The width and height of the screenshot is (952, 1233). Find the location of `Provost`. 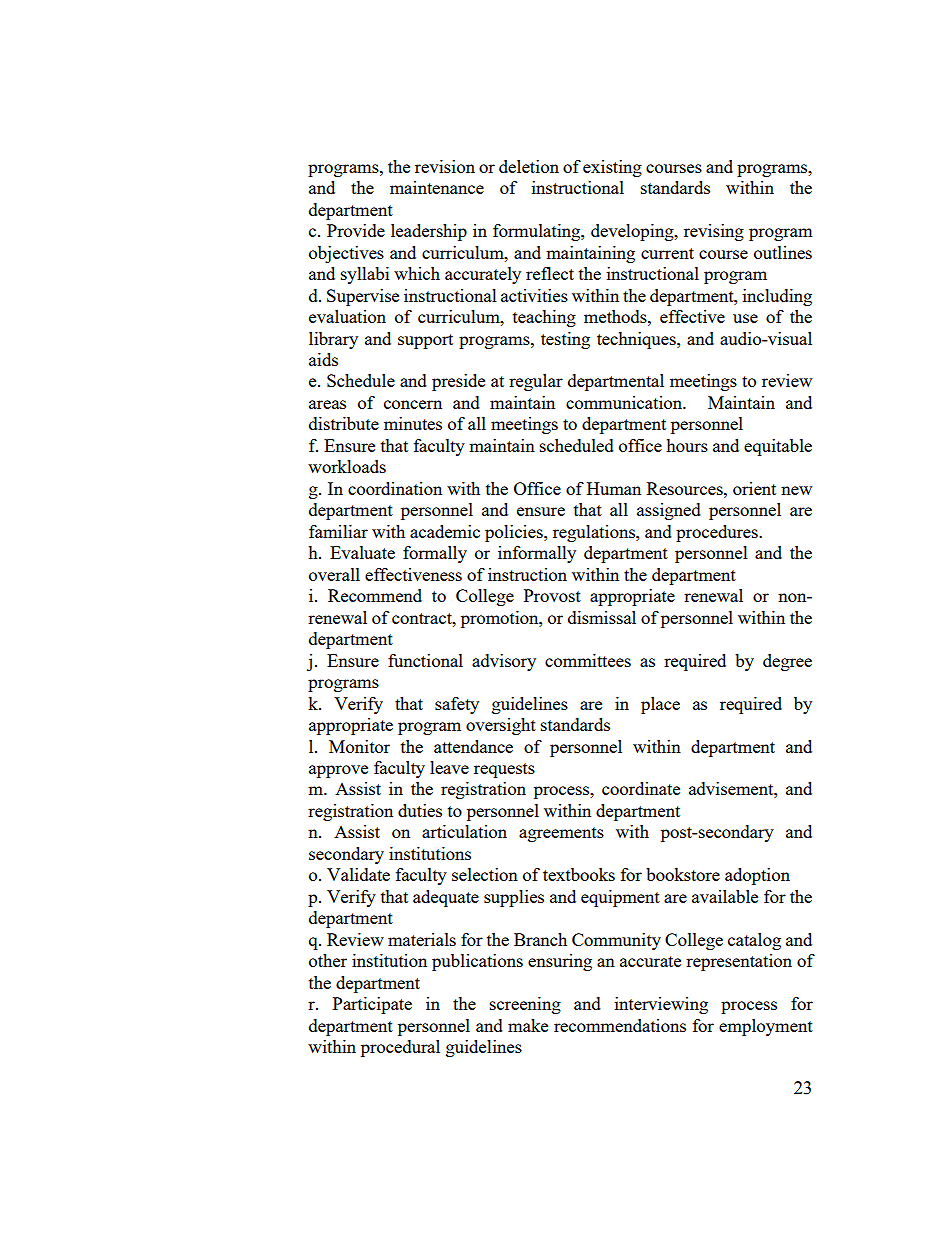

Provost is located at coordinates (552, 595).
